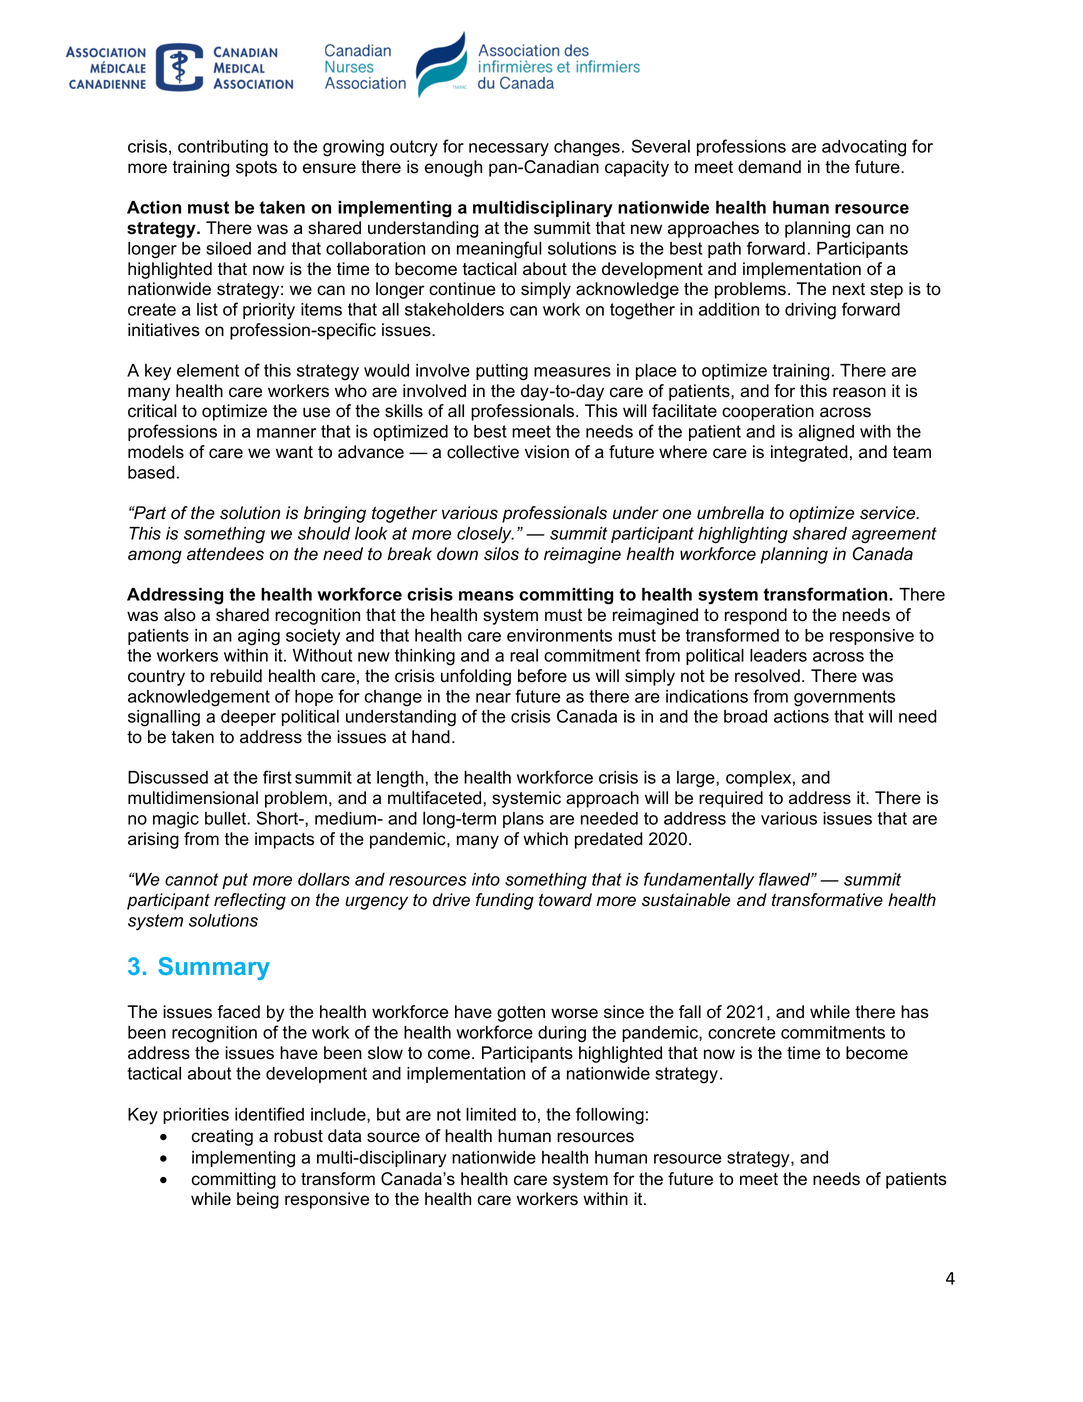 The image size is (1083, 1402). I want to click on manner, so click(286, 433).
